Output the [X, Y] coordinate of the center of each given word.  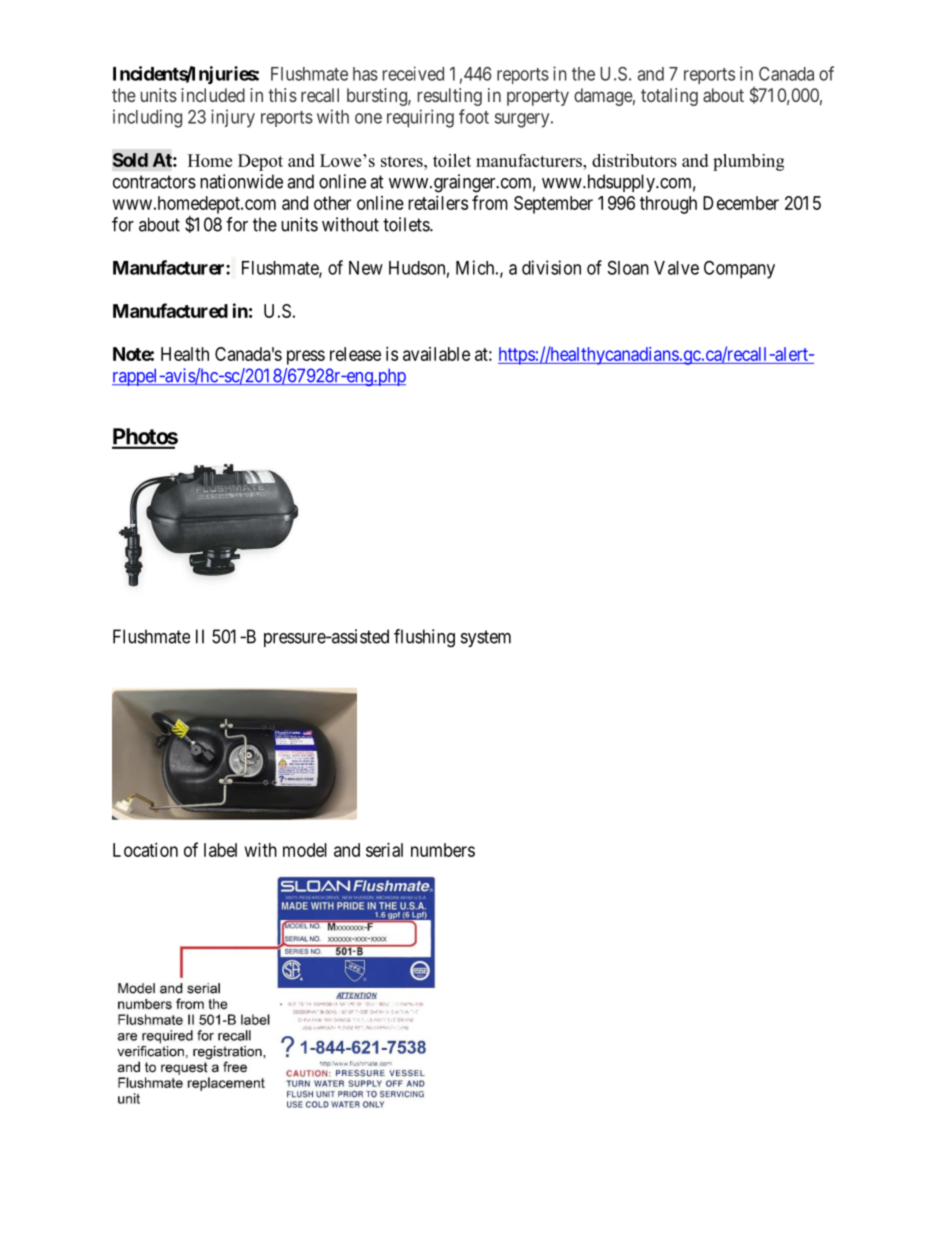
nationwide [241, 181]
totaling [669, 97]
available [436, 354]
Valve [676, 268]
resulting [450, 97]
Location [145, 850]
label [220, 850]
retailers [438, 203]
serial [384, 850]
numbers [443, 850]
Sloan [628, 267]
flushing [424, 638]
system [486, 638]
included [213, 95]
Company [739, 269]
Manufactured [170, 310]
